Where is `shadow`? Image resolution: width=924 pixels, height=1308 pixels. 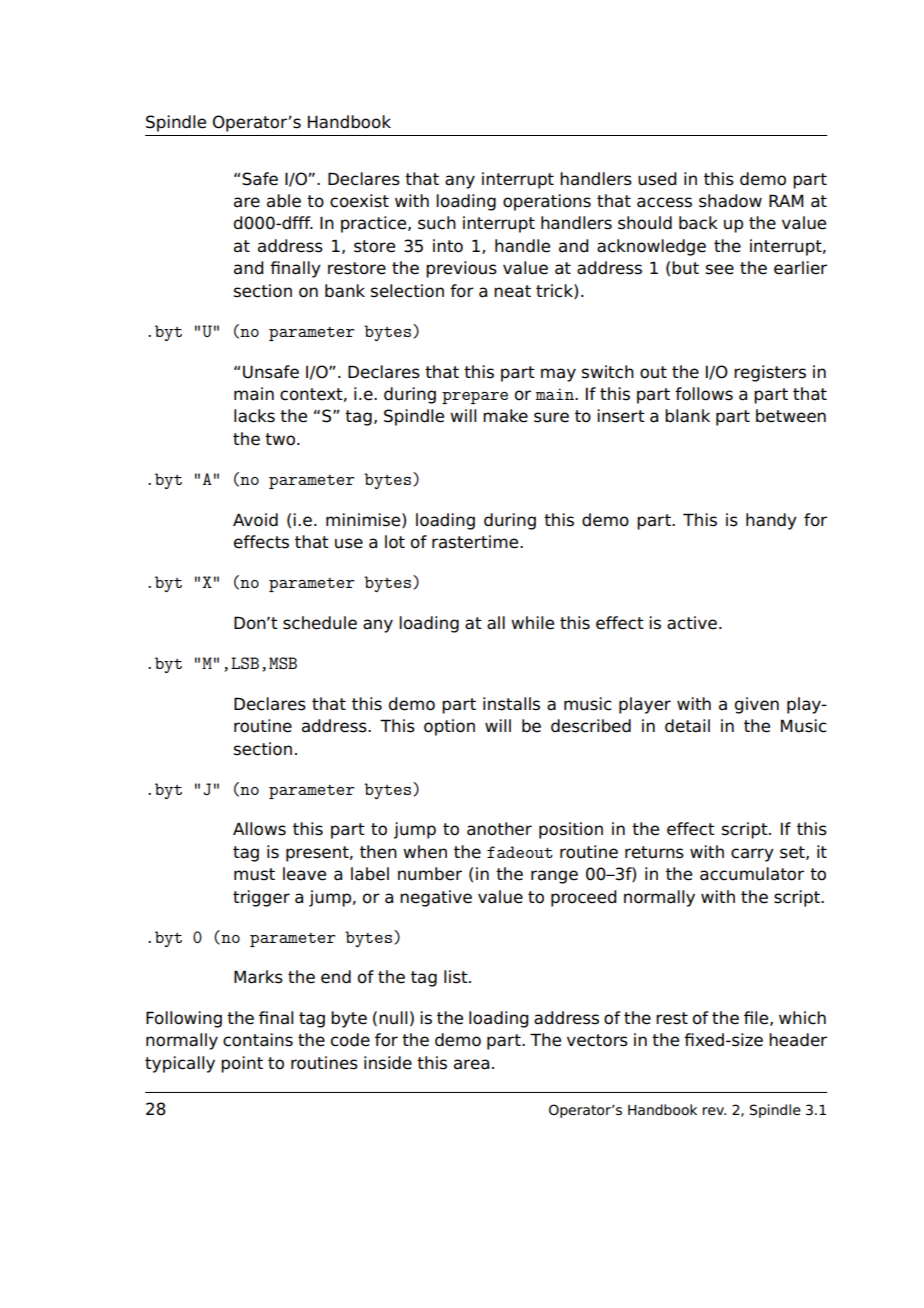
shadow is located at coordinates (730, 201).
